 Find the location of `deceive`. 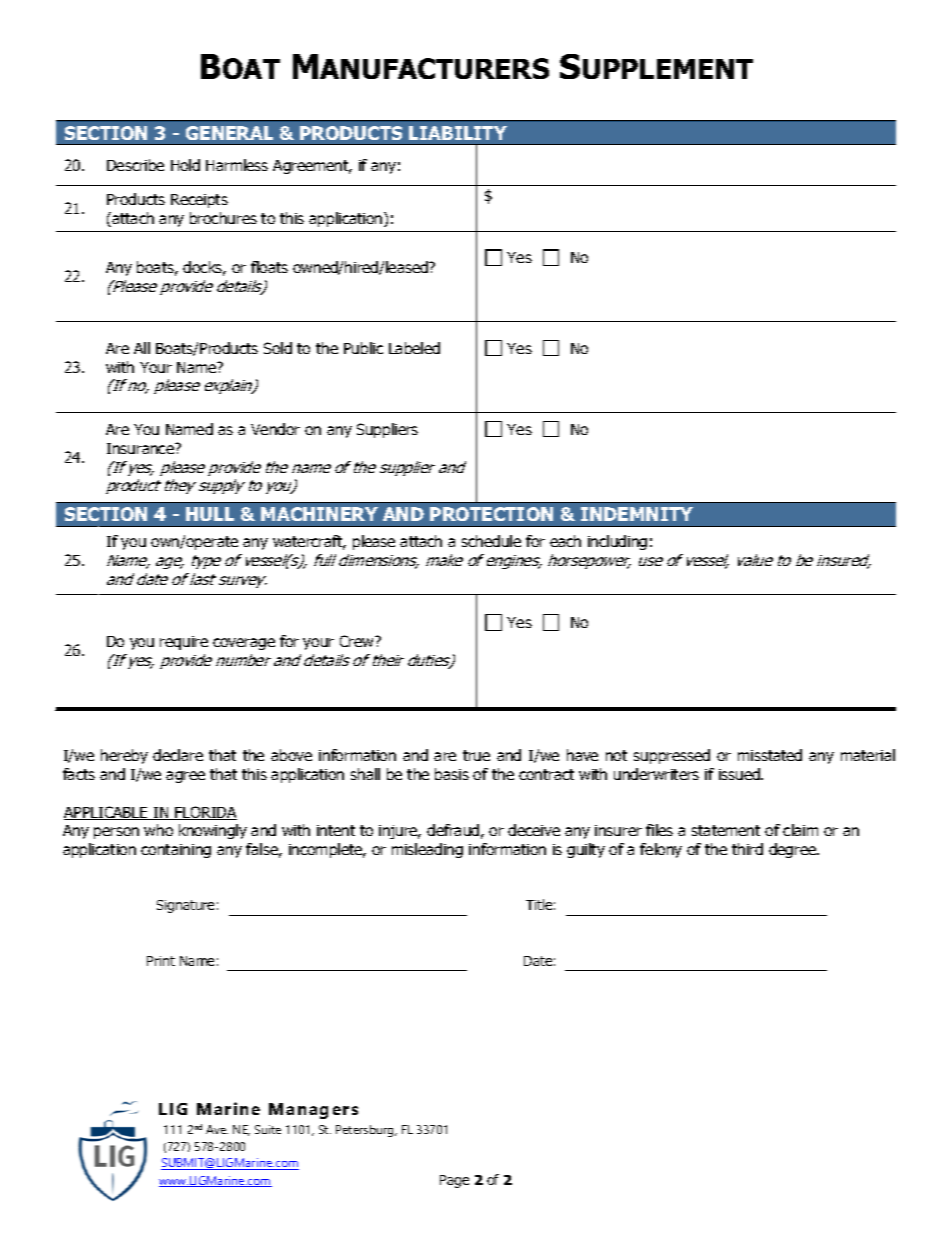

deceive is located at coordinates (534, 830).
